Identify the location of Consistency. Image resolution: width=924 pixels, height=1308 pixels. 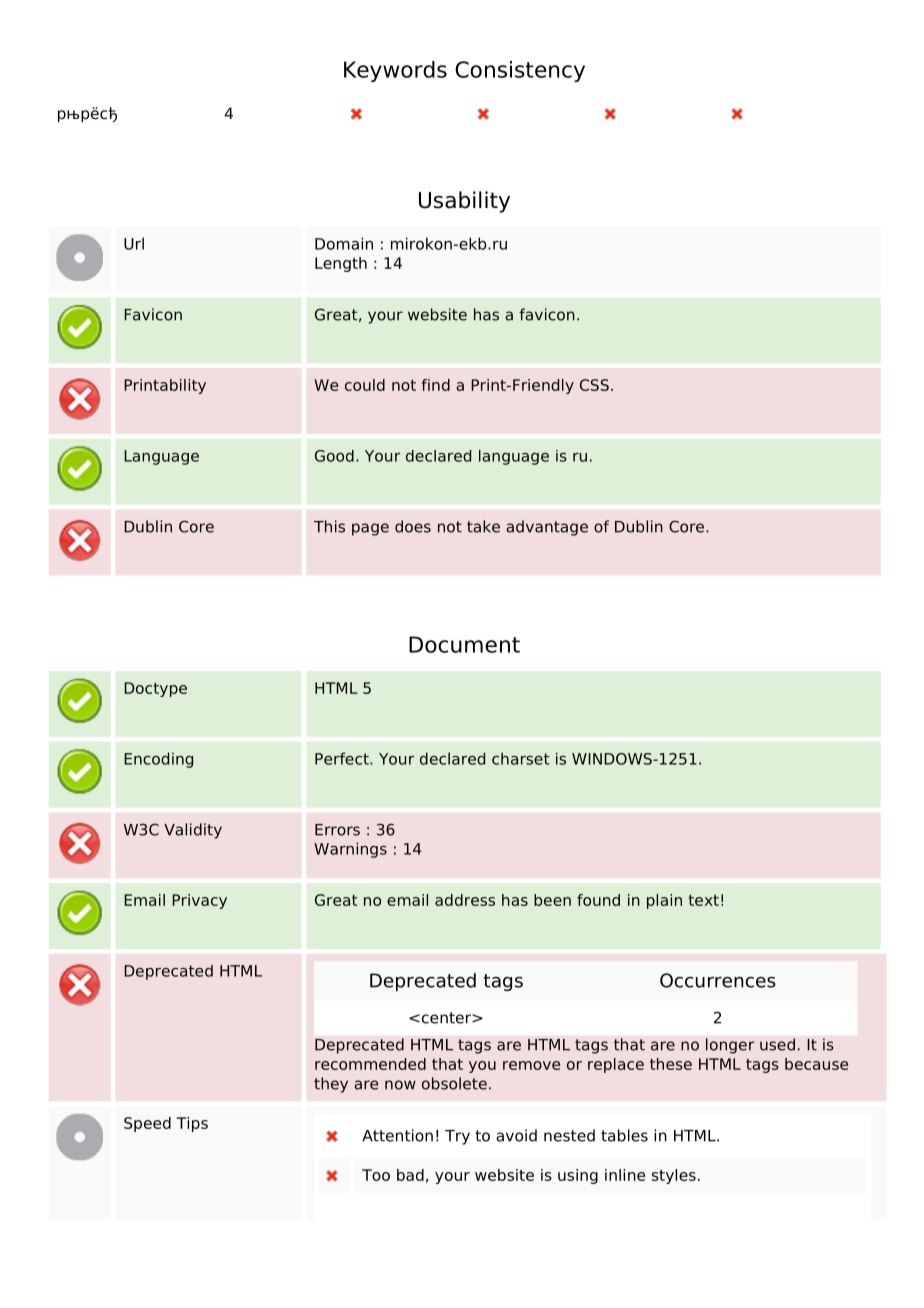
(520, 71).
